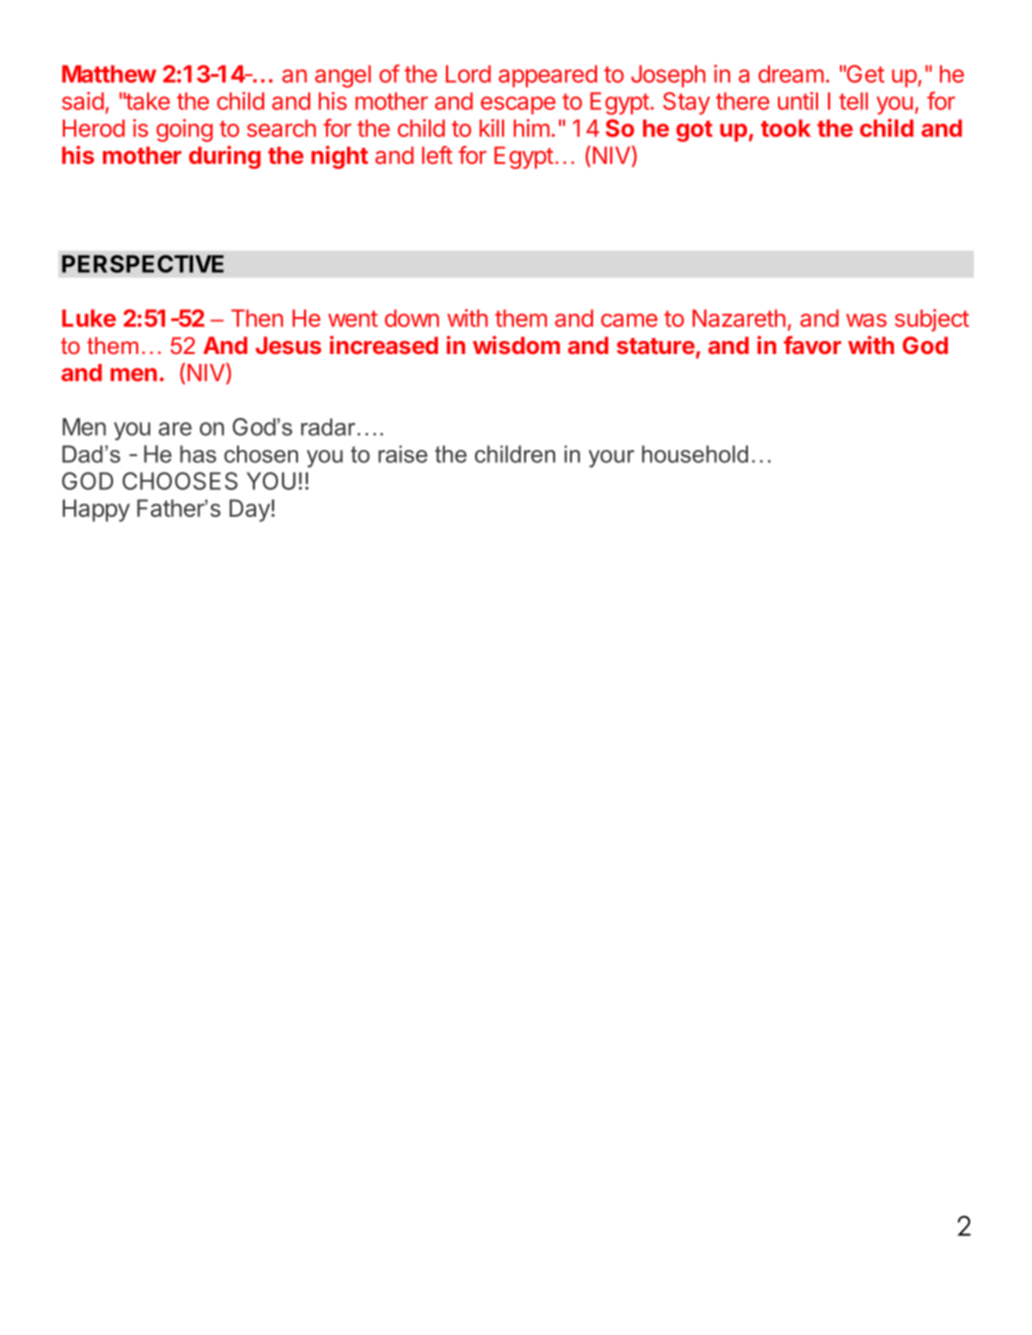 The height and width of the screenshot is (1335, 1032). I want to click on your, so click(611, 459).
